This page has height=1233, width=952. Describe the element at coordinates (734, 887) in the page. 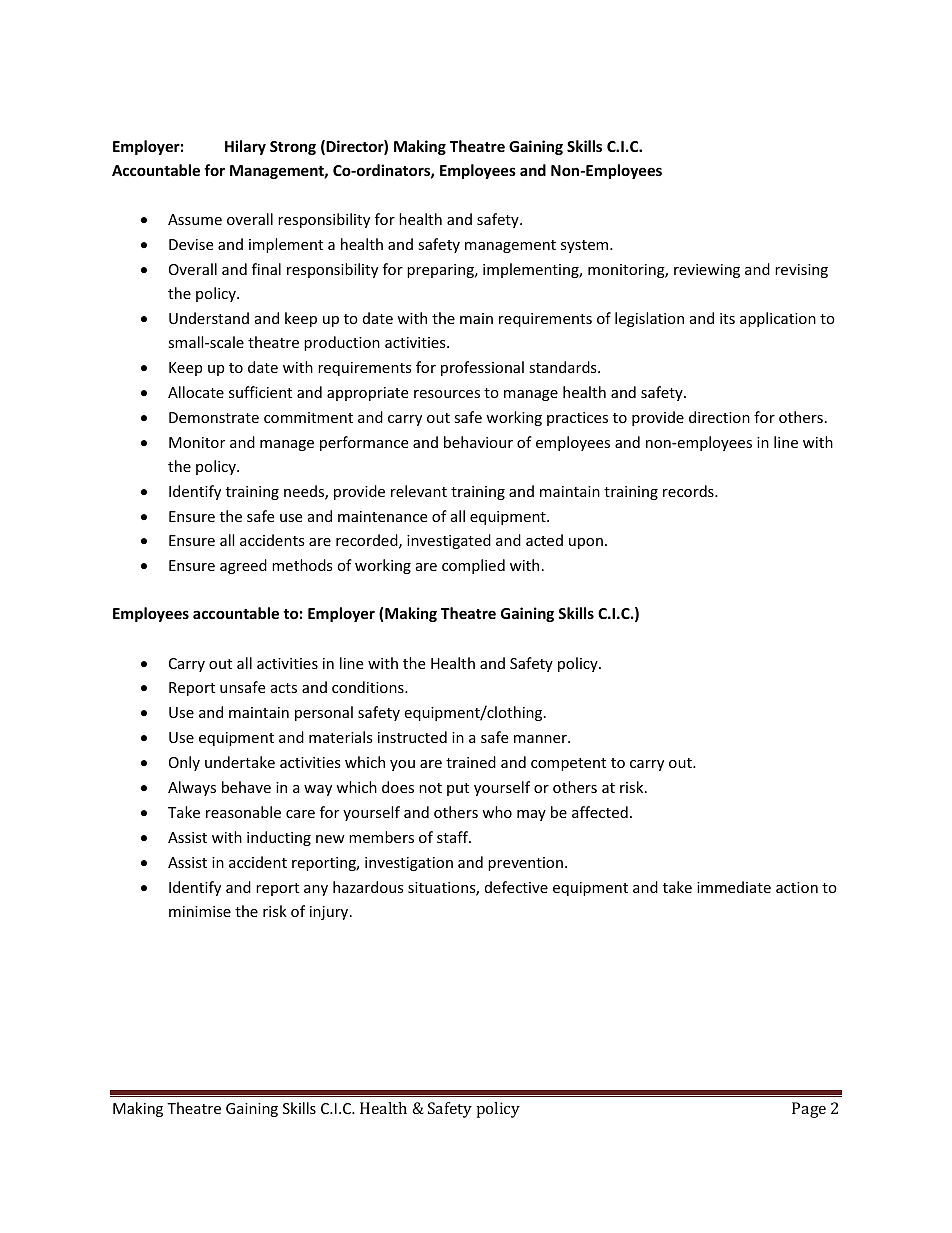

I see `immediate` at that location.
